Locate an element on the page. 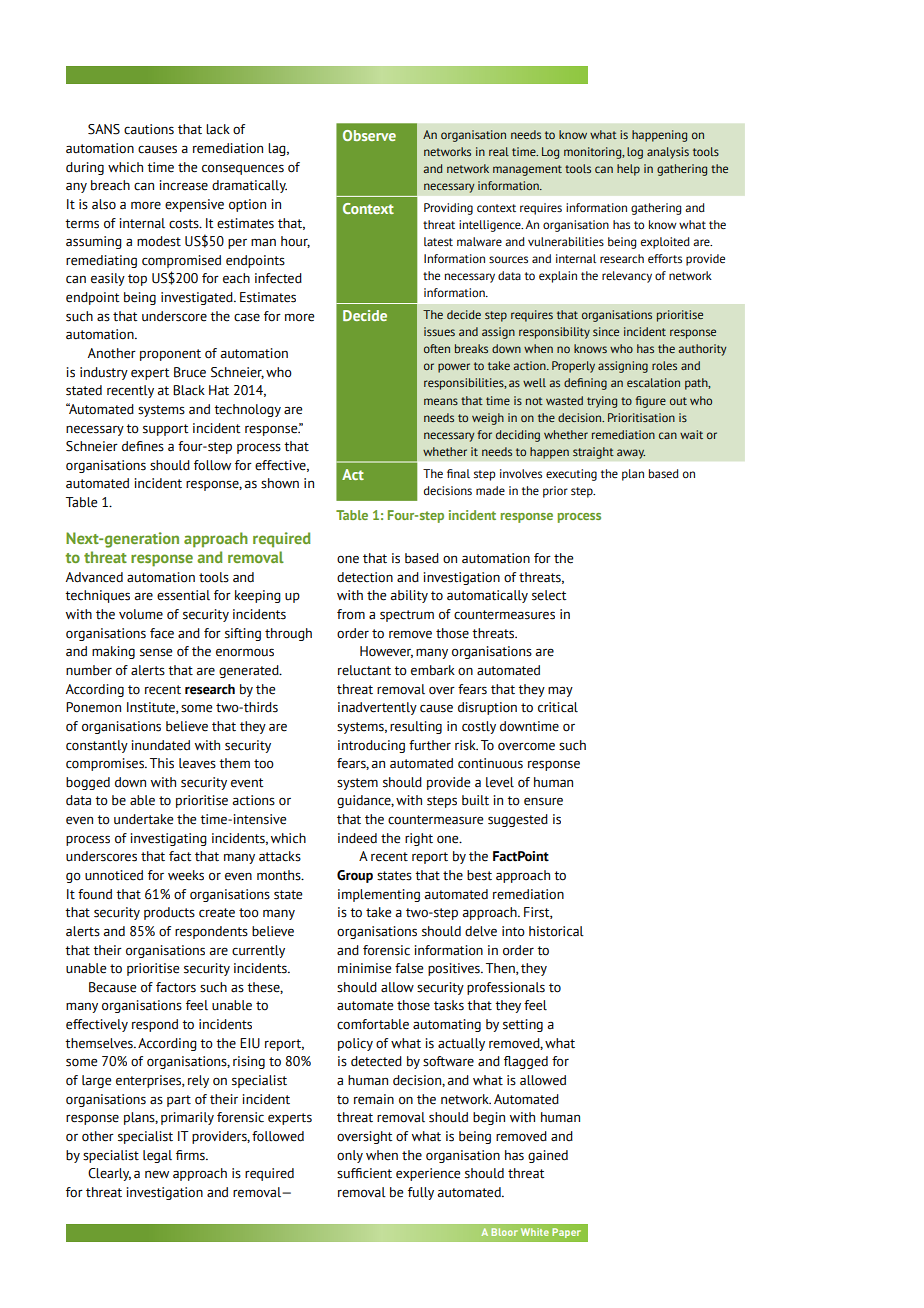 This document has width=924, height=1308. may is located at coordinates (560, 691).
